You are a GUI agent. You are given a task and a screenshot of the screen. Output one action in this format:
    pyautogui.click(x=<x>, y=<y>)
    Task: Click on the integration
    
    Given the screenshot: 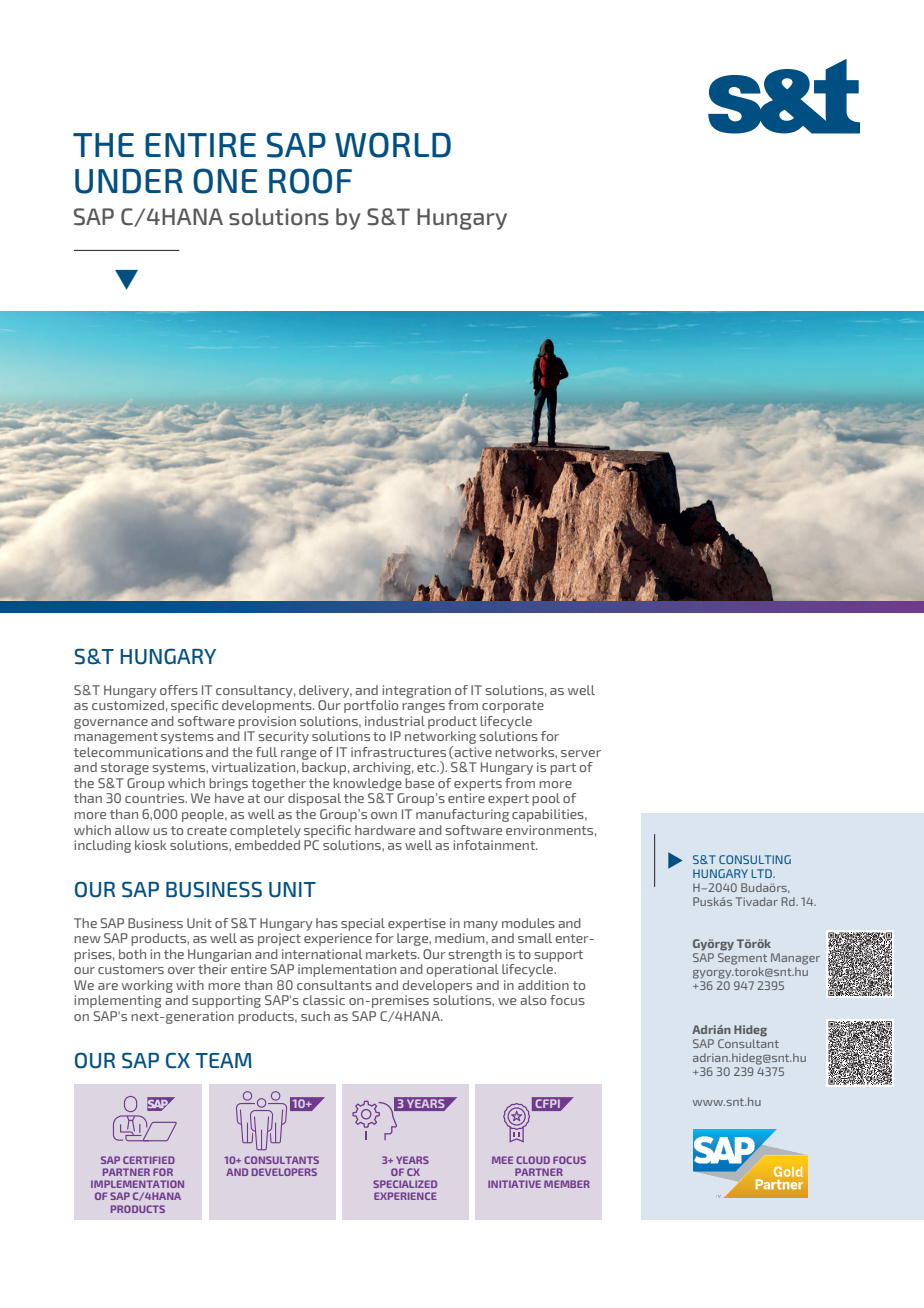 What is the action you would take?
    pyautogui.click(x=417, y=691)
